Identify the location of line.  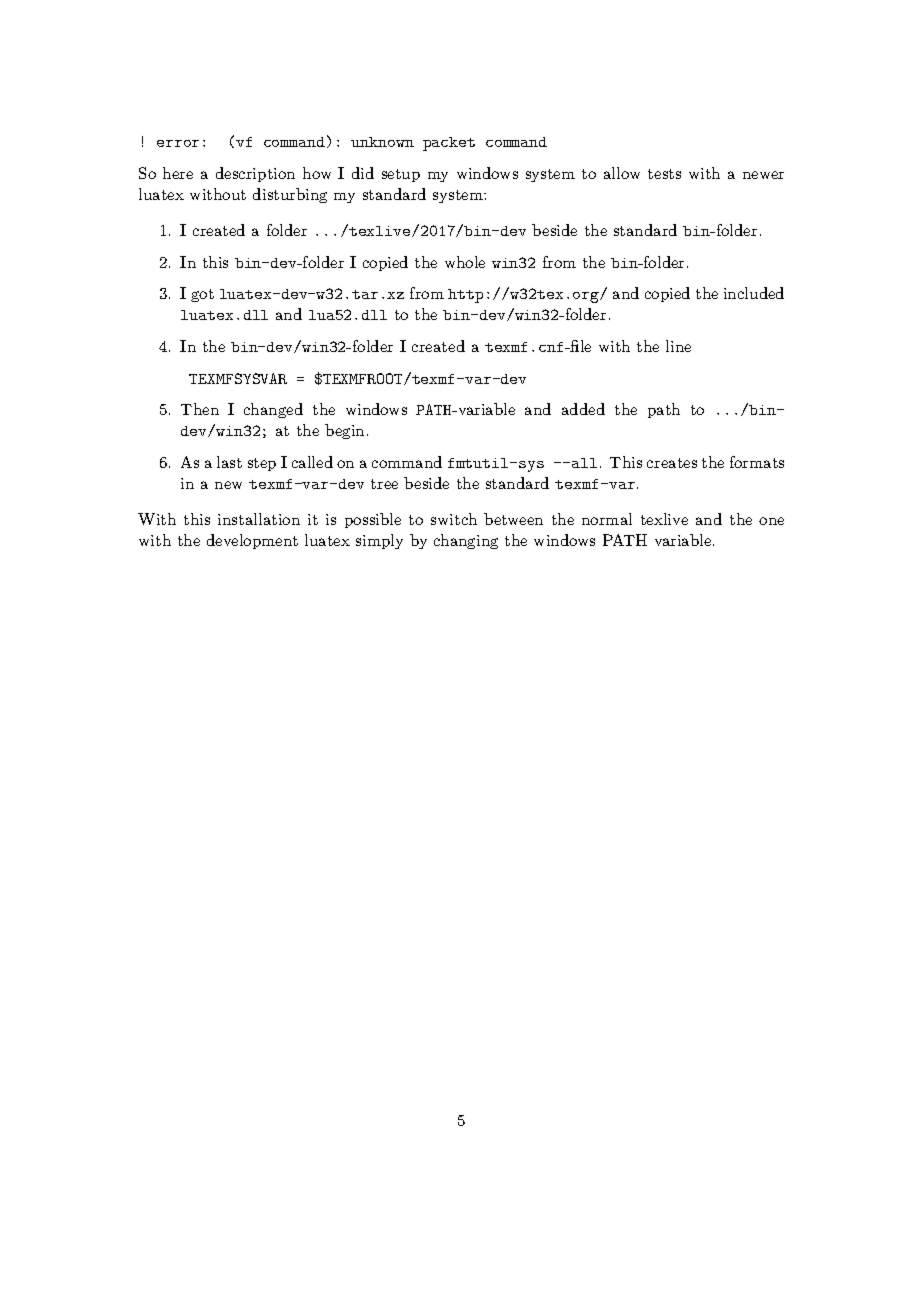
(678, 346).
